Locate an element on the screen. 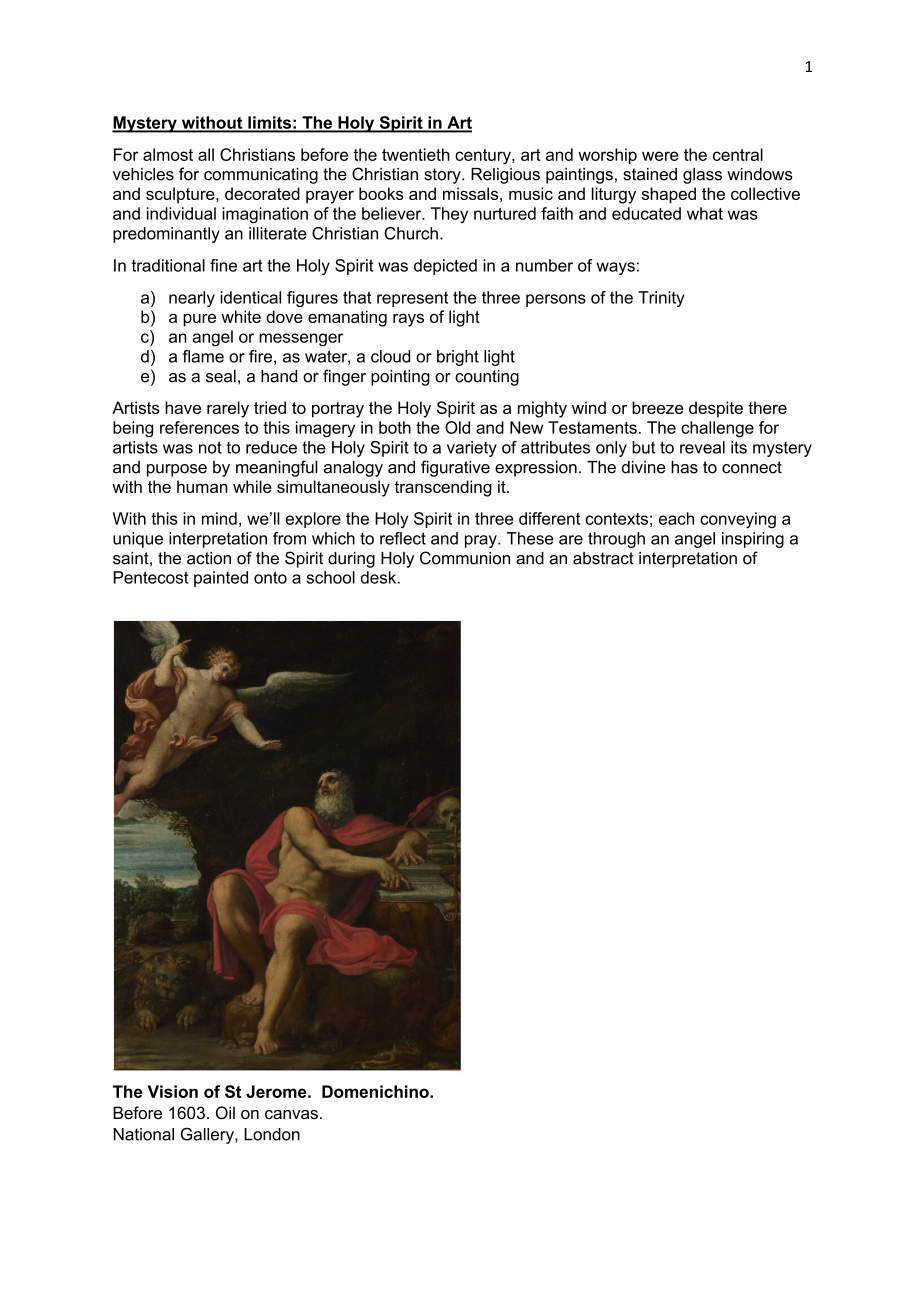  glass is located at coordinates (702, 176).
